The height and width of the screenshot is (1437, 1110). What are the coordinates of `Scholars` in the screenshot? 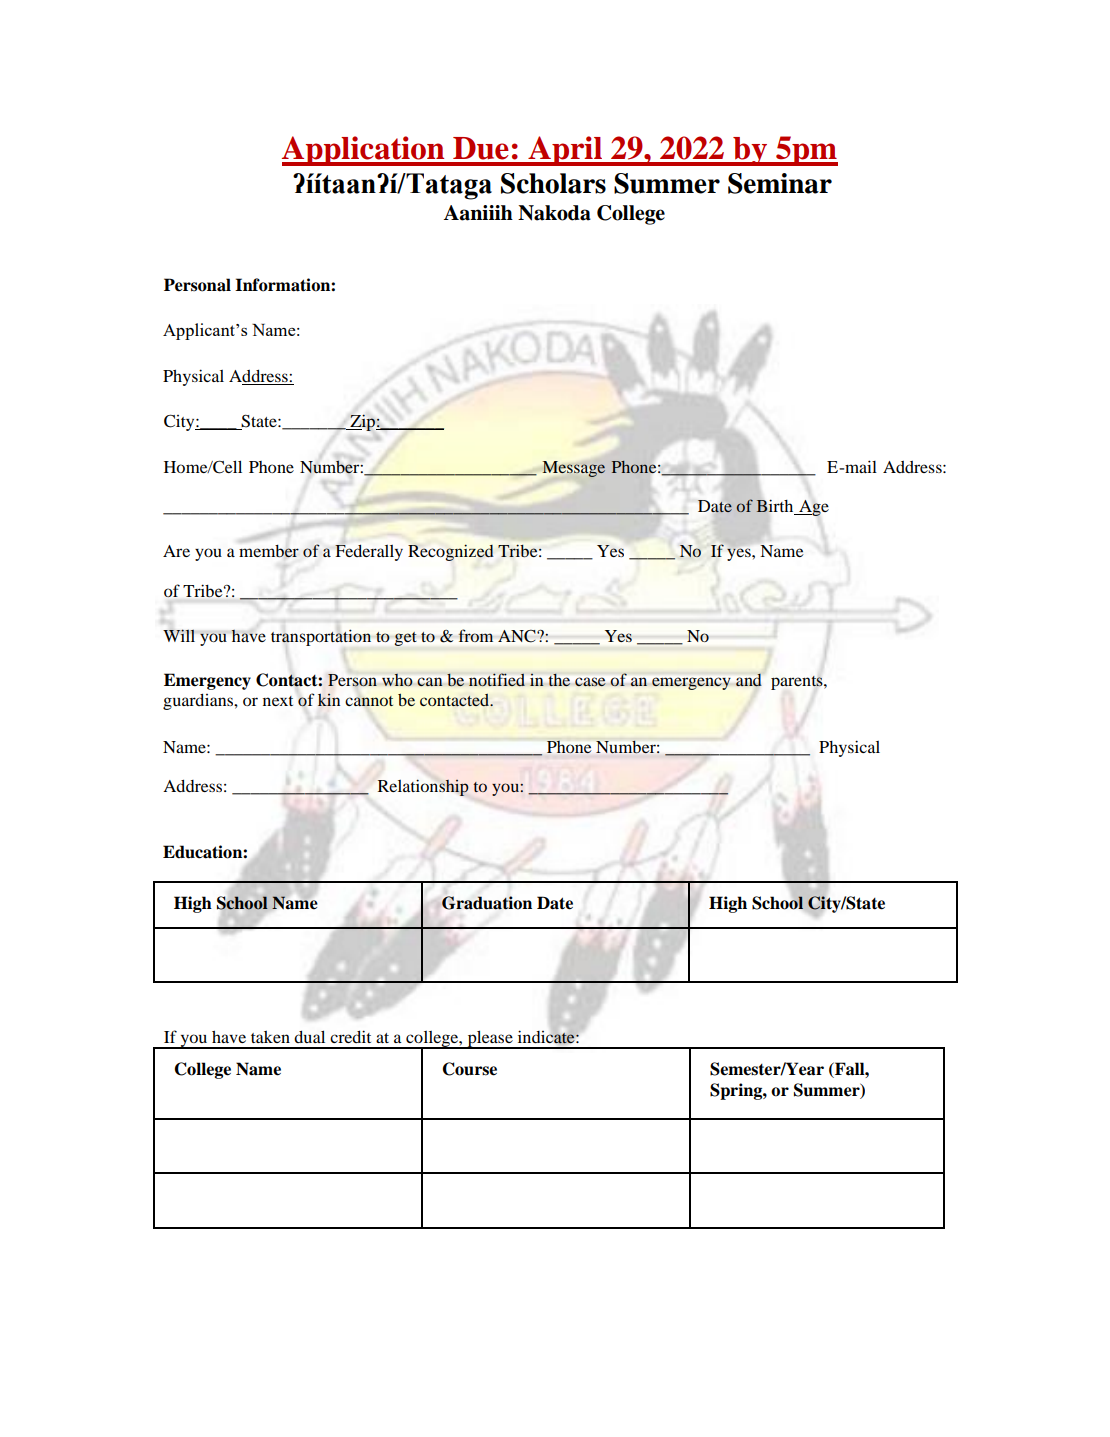 It's located at (553, 183).
